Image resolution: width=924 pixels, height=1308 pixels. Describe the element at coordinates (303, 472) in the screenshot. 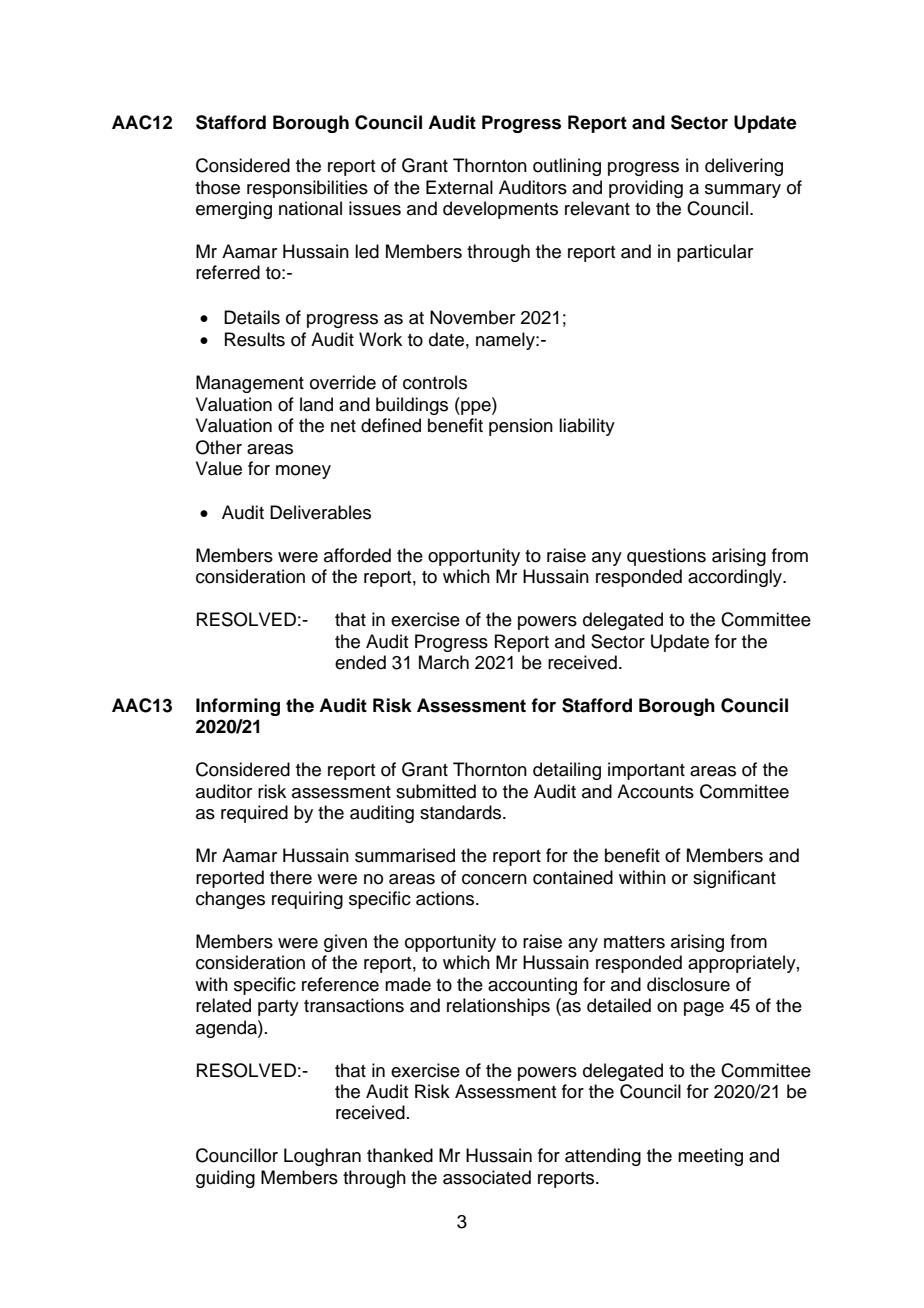

I see `money` at that location.
